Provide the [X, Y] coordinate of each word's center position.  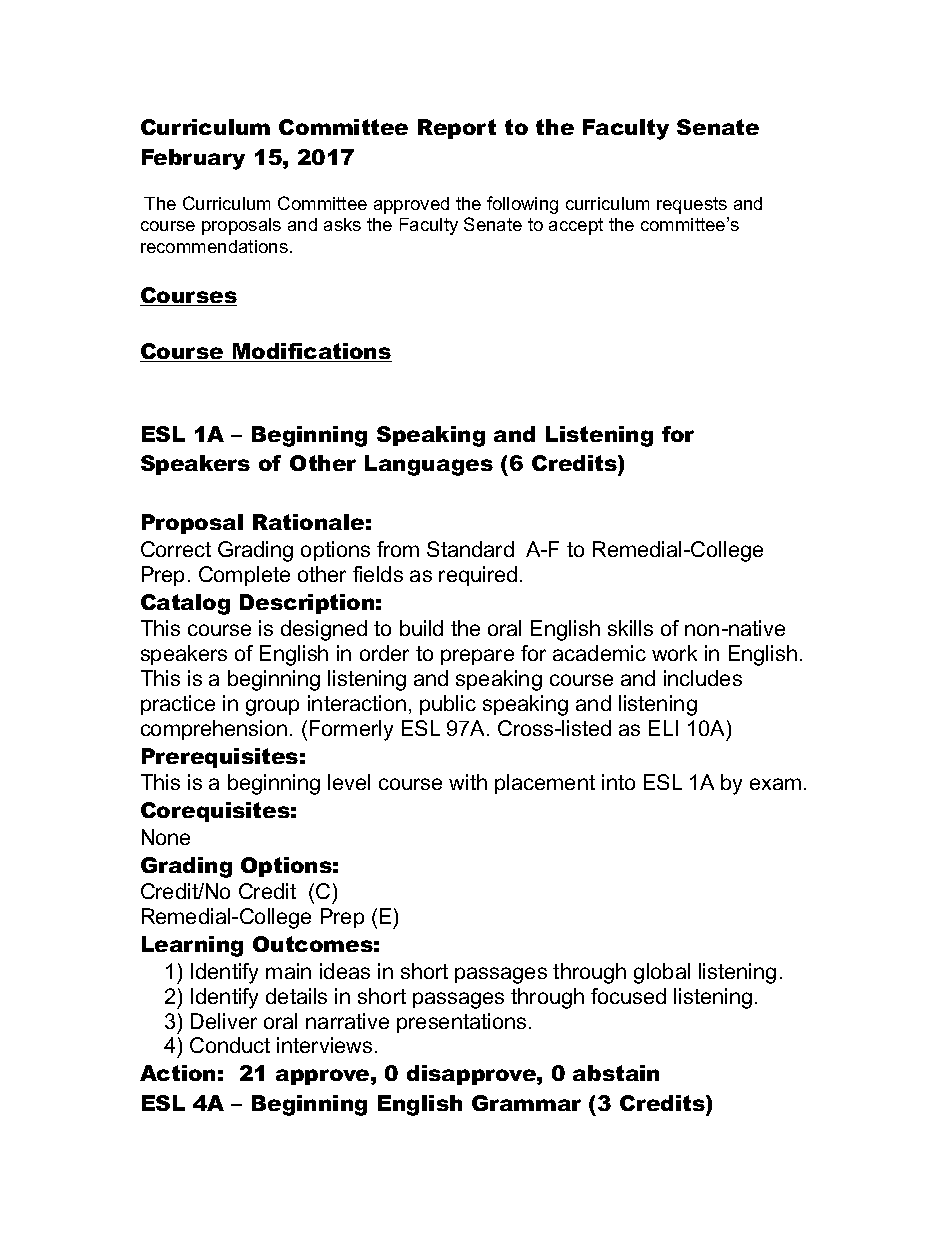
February [193, 159]
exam [775, 784]
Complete [244, 576]
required [478, 576]
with [468, 782]
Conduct [230, 1045]
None [166, 837]
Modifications [311, 352]
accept [576, 226]
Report [457, 129]
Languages [429, 465]
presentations [461, 1023]
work [674, 653]
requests [692, 205]
